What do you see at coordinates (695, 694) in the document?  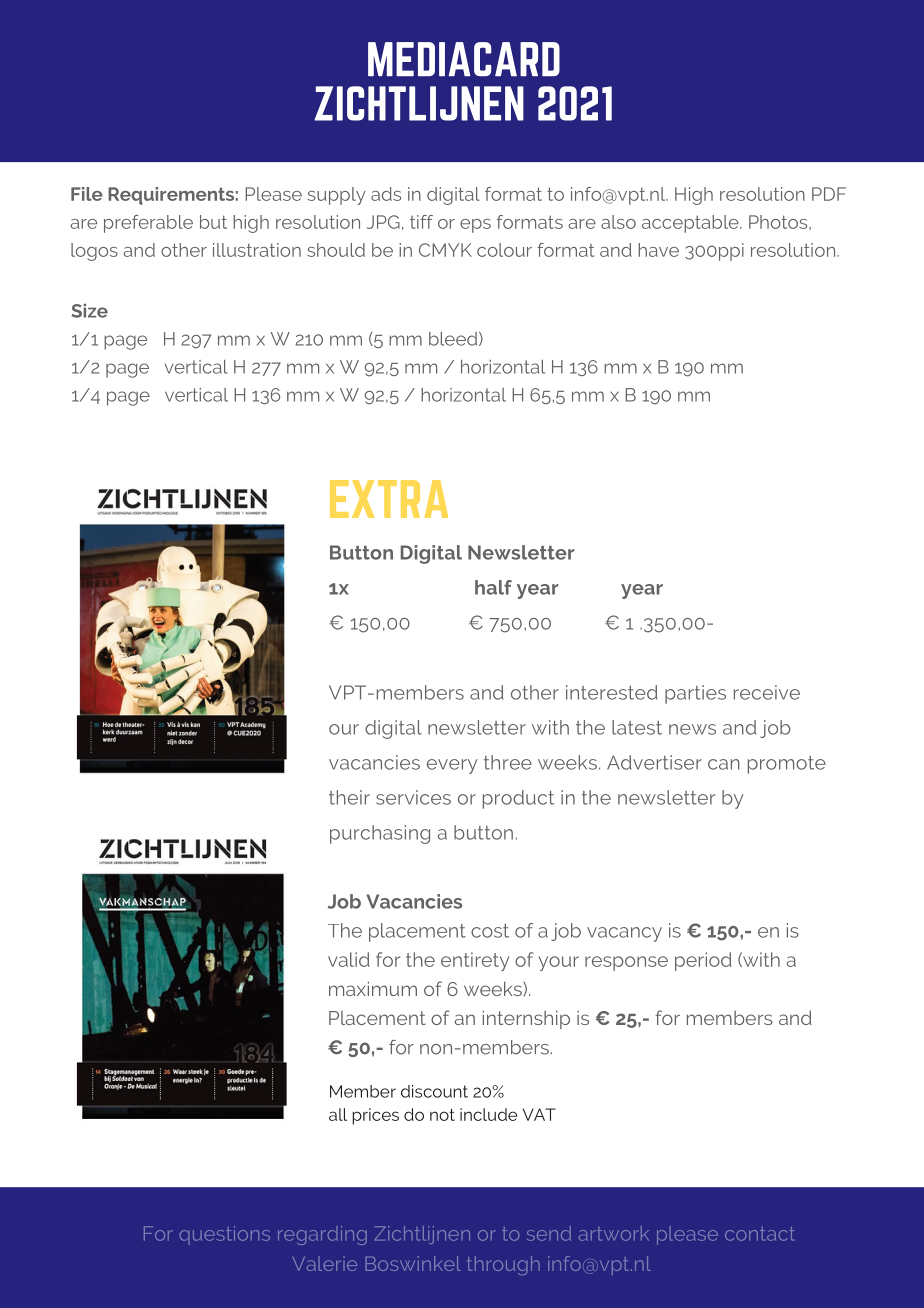 I see `parties` at bounding box center [695, 694].
